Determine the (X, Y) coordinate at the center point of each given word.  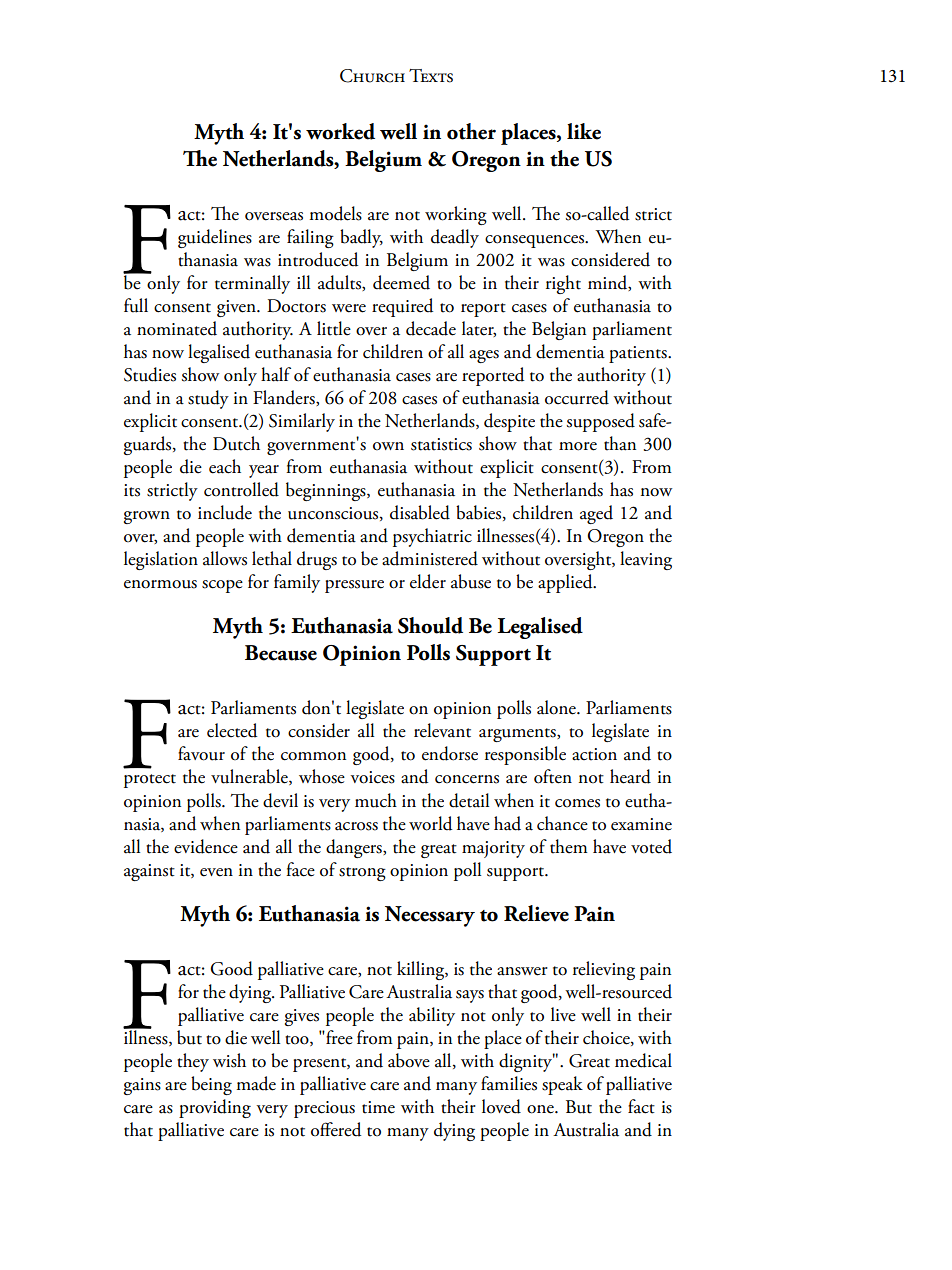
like (584, 131)
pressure (354, 586)
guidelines (215, 238)
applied (566, 583)
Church (372, 76)
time (378, 1107)
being (211, 1085)
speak (562, 1085)
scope (222, 586)
